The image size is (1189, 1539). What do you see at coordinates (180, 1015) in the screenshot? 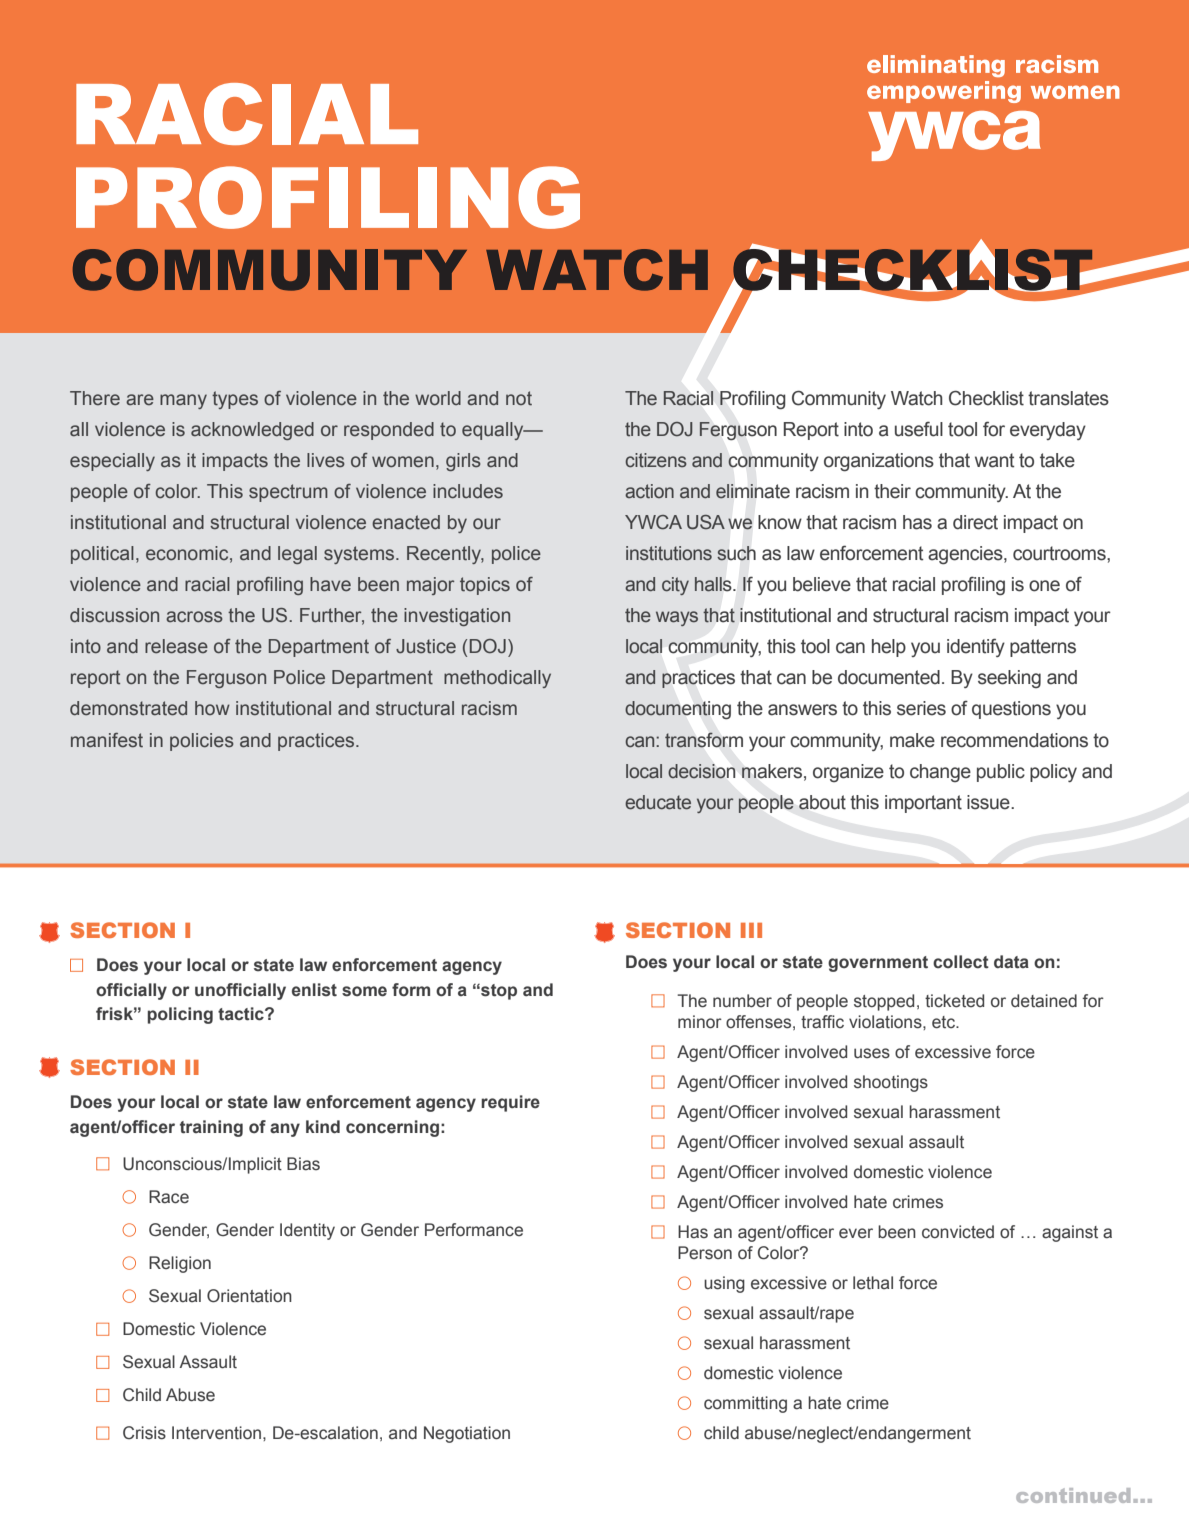
I see `policing` at bounding box center [180, 1015].
